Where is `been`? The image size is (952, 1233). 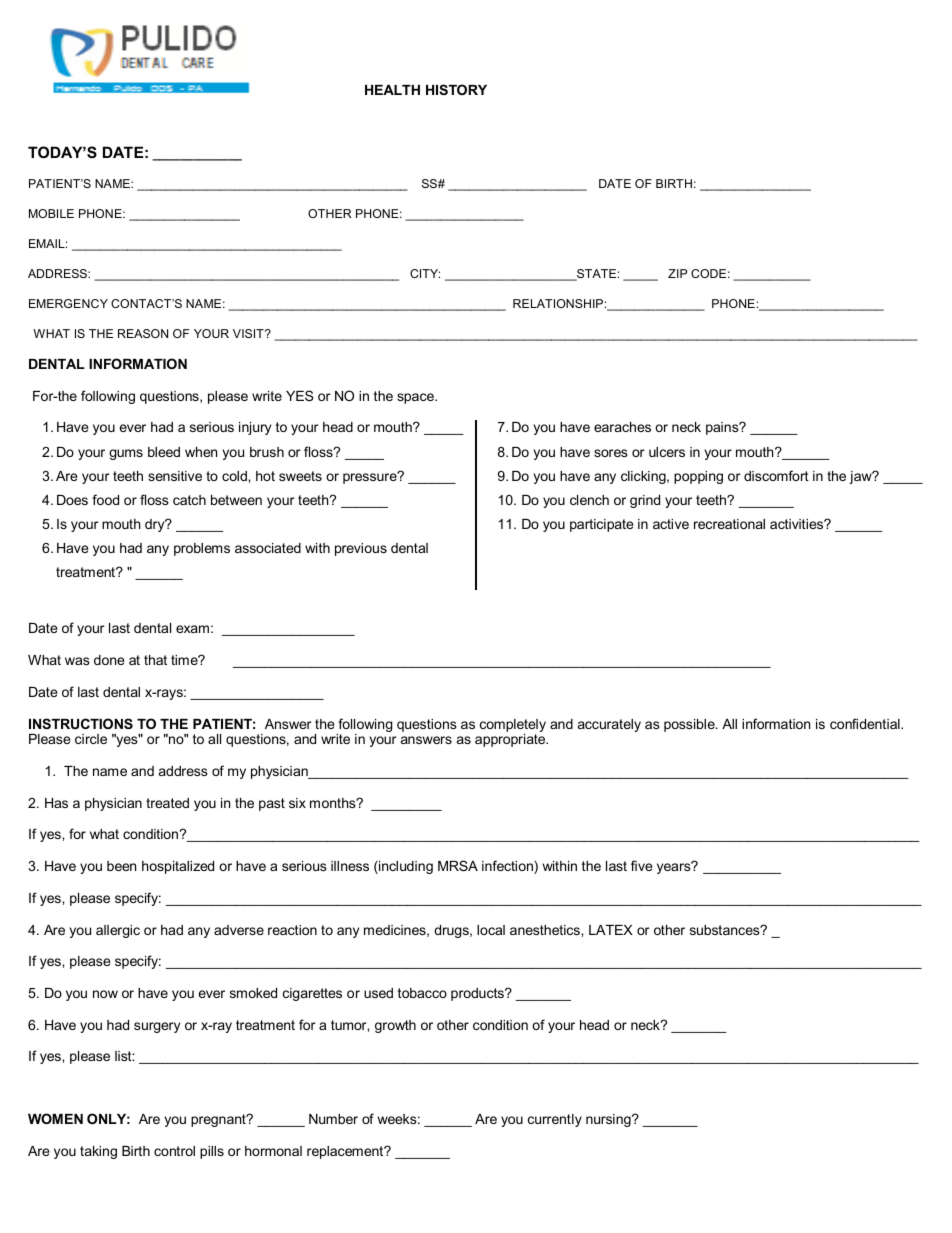
been is located at coordinates (121, 866).
